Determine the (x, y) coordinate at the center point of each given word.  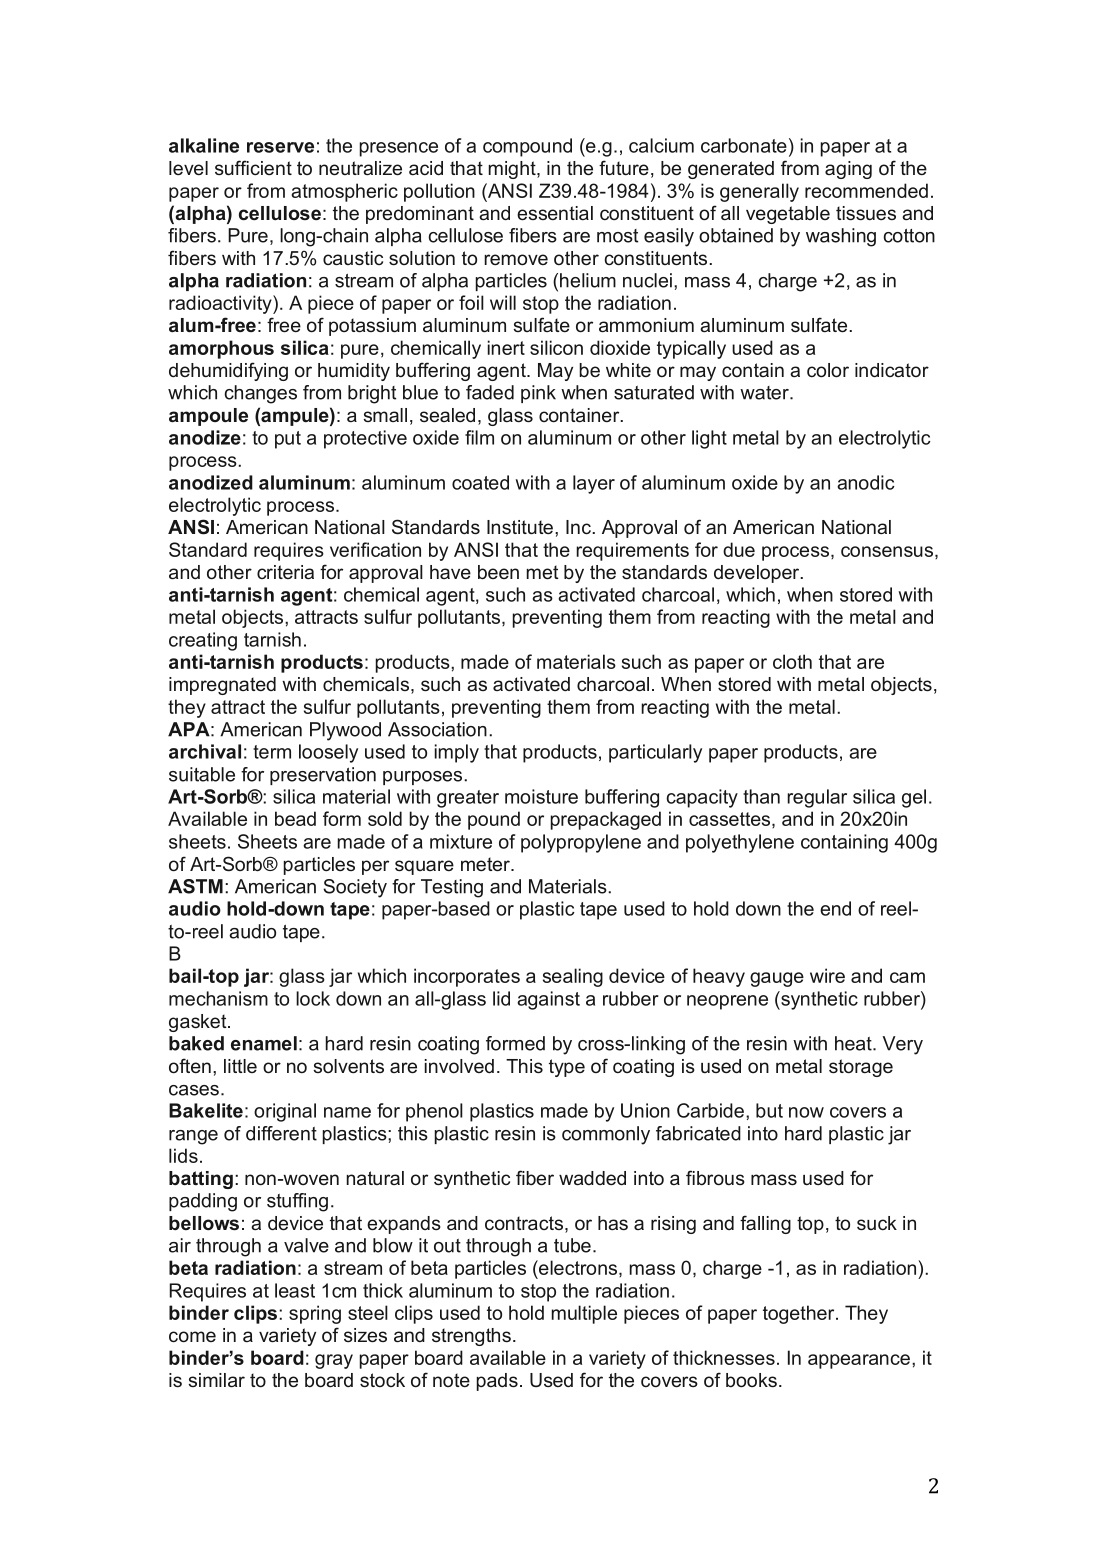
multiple (584, 1314)
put (288, 440)
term (272, 752)
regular (817, 798)
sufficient (253, 167)
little (240, 1066)
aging (848, 170)
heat (854, 1043)
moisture (541, 796)
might (513, 170)
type (567, 1068)
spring (315, 1314)
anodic (866, 482)
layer (594, 484)
